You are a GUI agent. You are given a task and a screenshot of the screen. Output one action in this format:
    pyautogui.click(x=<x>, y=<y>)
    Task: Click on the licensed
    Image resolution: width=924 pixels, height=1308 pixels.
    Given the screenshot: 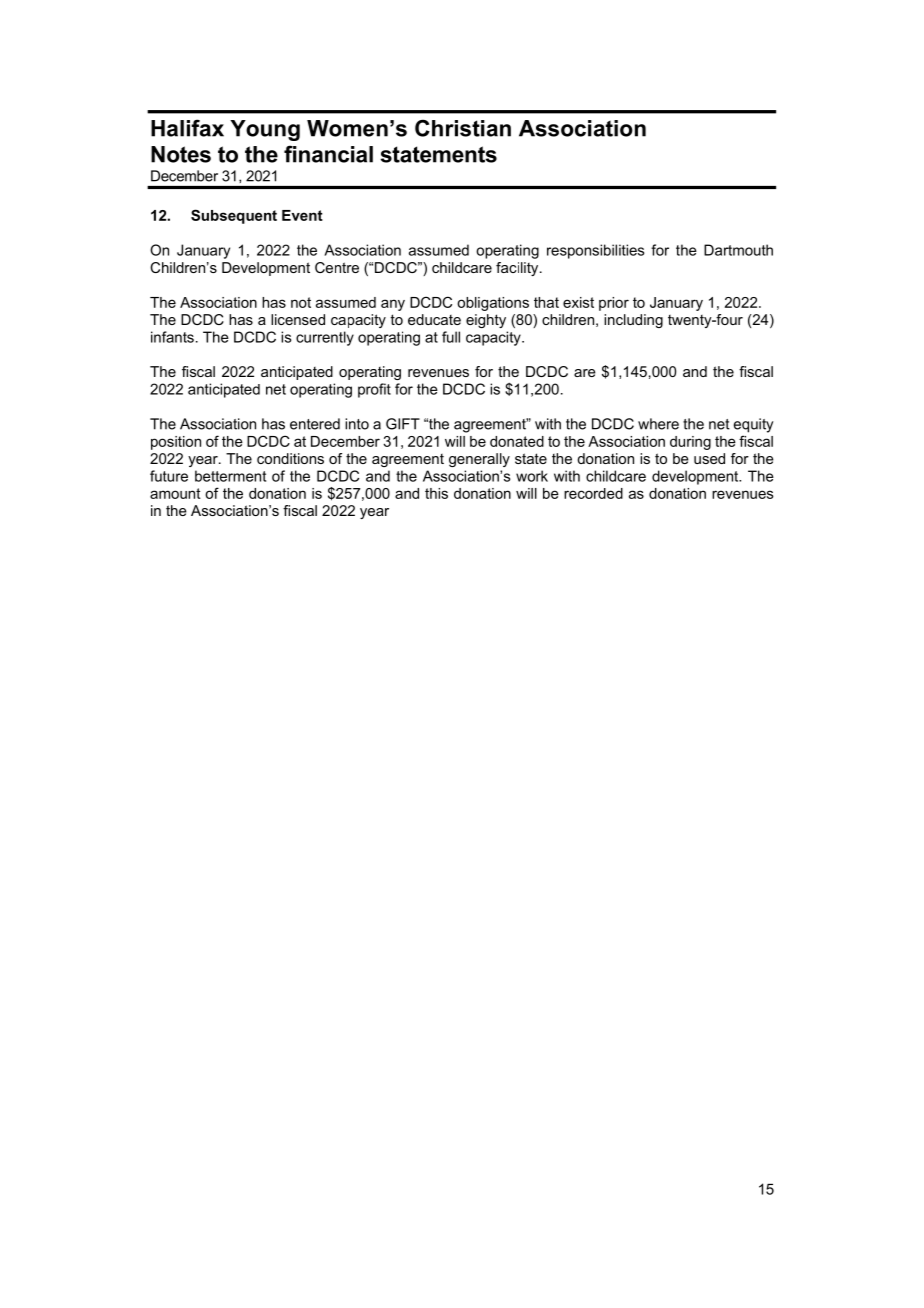 What is the action you would take?
    pyautogui.click(x=298, y=319)
